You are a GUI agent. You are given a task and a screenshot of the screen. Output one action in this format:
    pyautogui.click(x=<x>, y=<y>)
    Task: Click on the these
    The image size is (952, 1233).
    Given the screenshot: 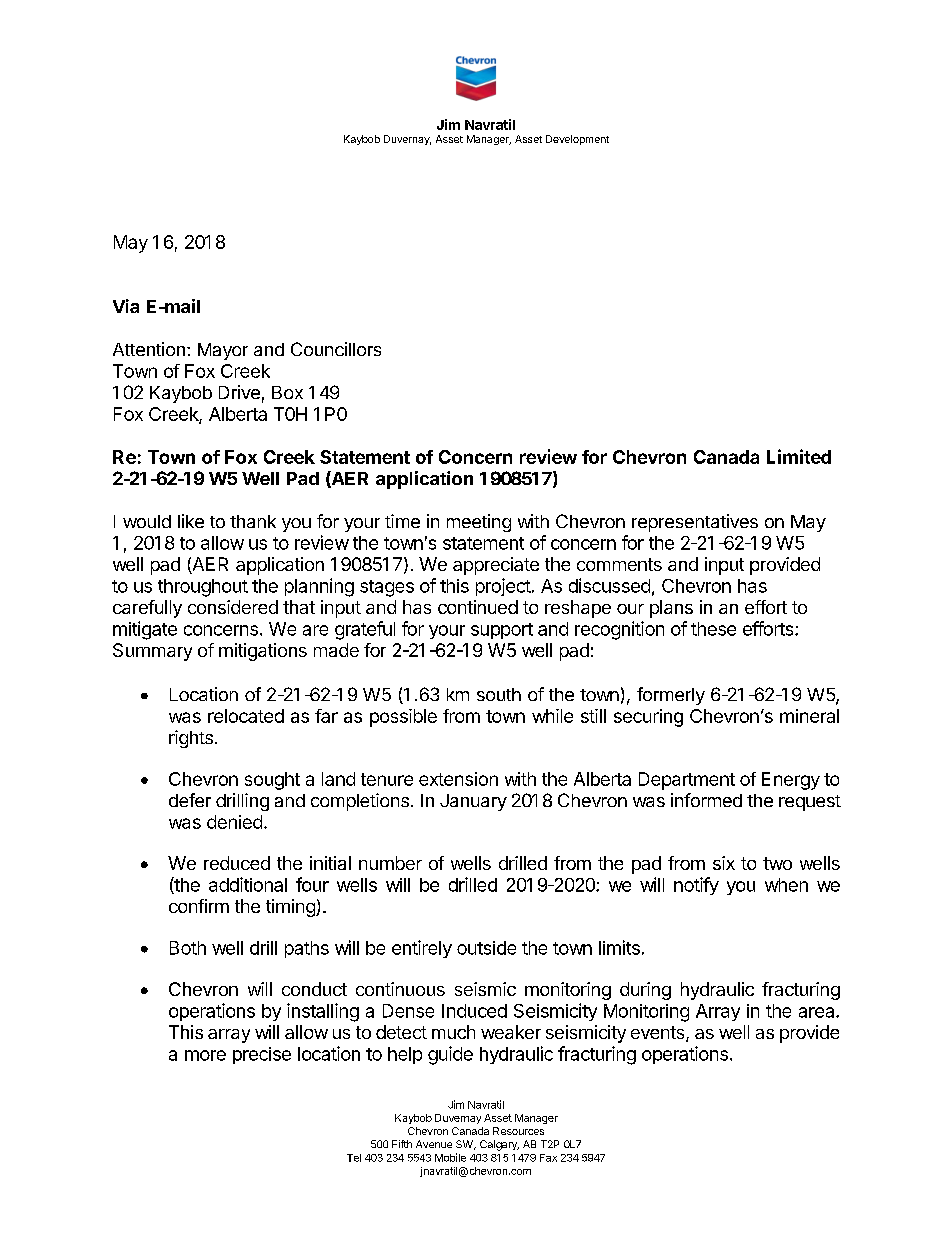 What is the action you would take?
    pyautogui.click(x=713, y=629)
